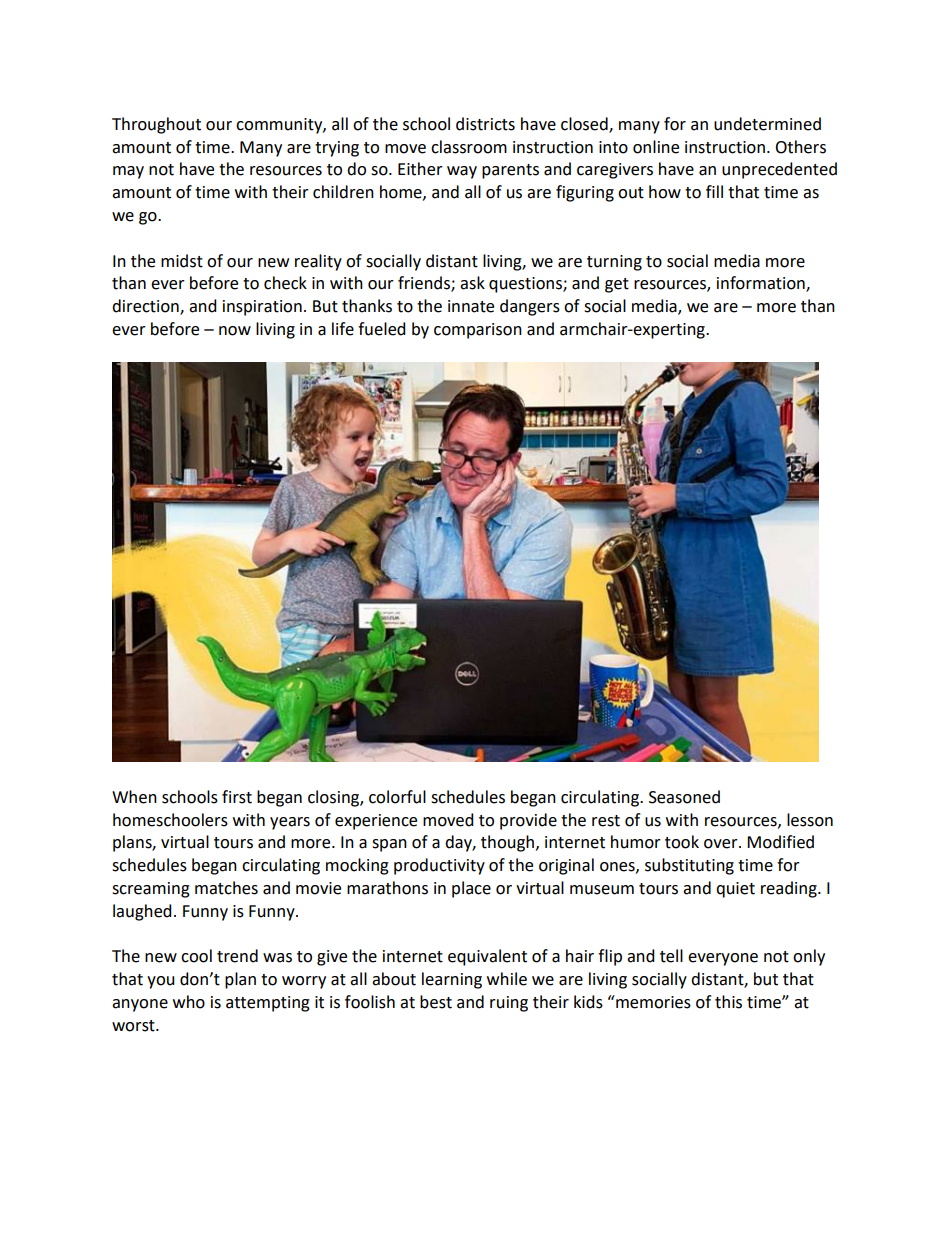 This page has height=1233, width=952. What do you see at coordinates (237, 797) in the page?
I see `first` at bounding box center [237, 797].
